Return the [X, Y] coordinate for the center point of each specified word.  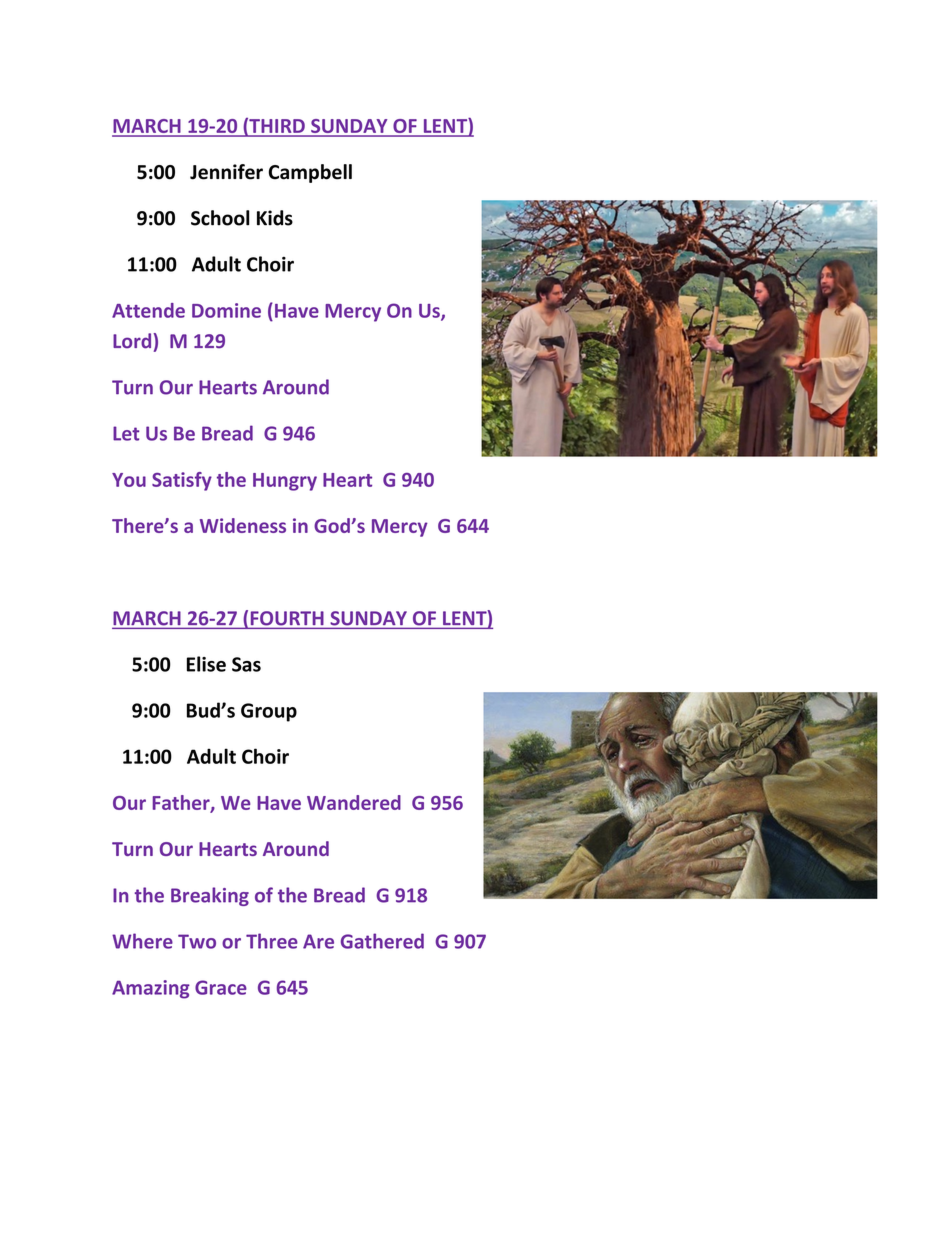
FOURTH [287, 618]
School [220, 218]
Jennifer [226, 172]
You [129, 480]
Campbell [310, 173]
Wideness [243, 525]
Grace [221, 987]
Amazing [151, 989]
